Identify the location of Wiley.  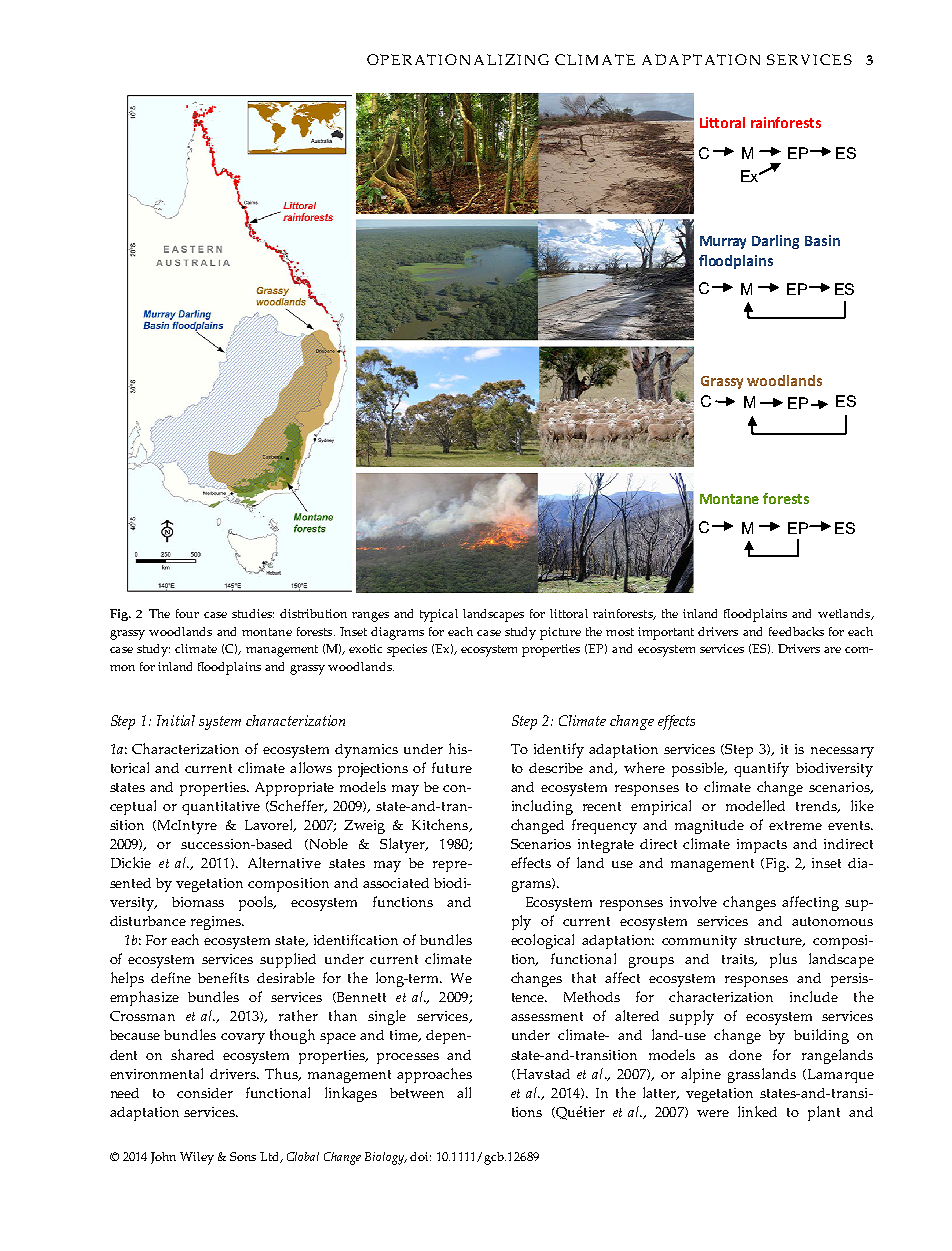
(197, 1158).
